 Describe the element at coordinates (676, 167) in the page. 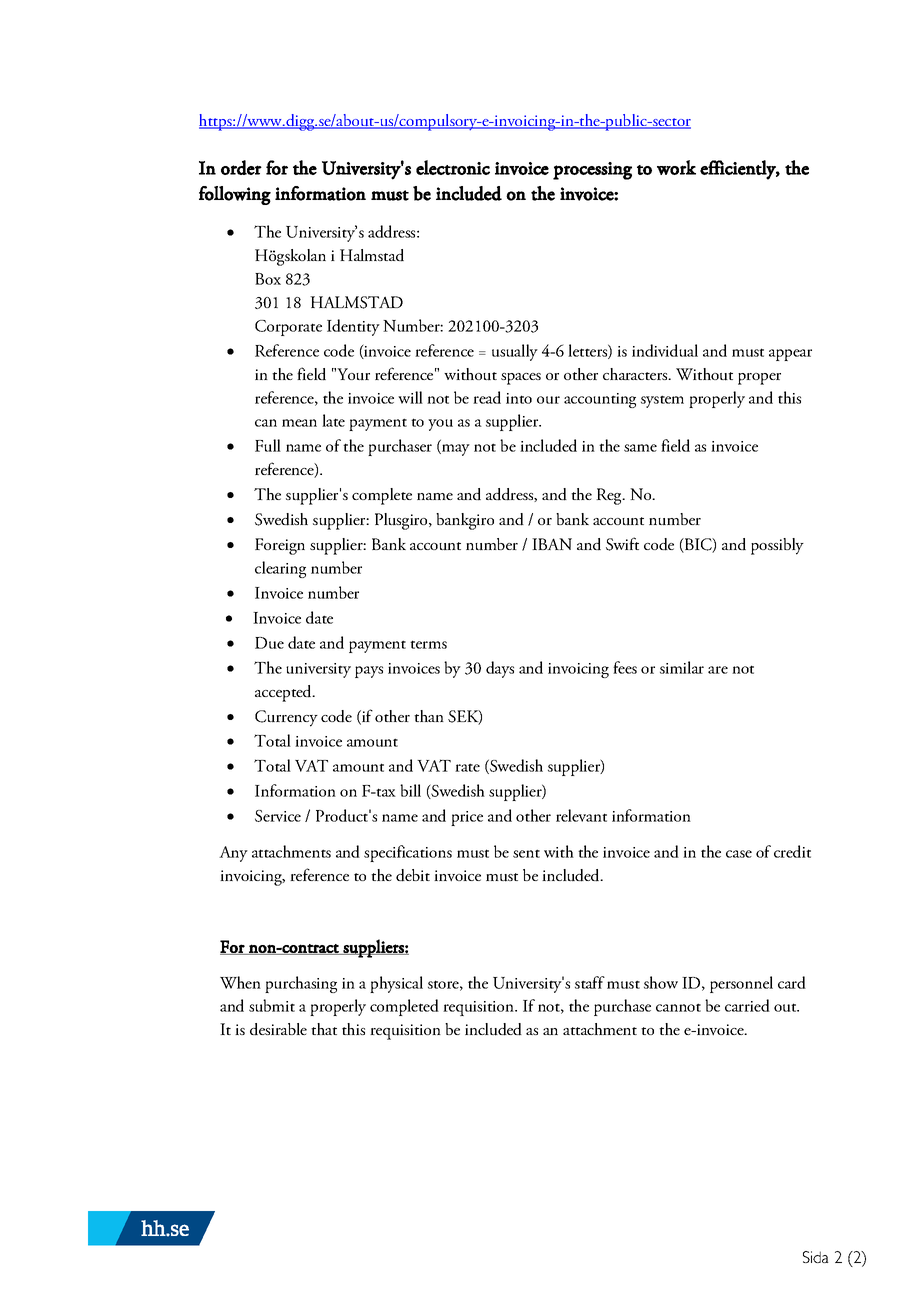

I see `work` at that location.
